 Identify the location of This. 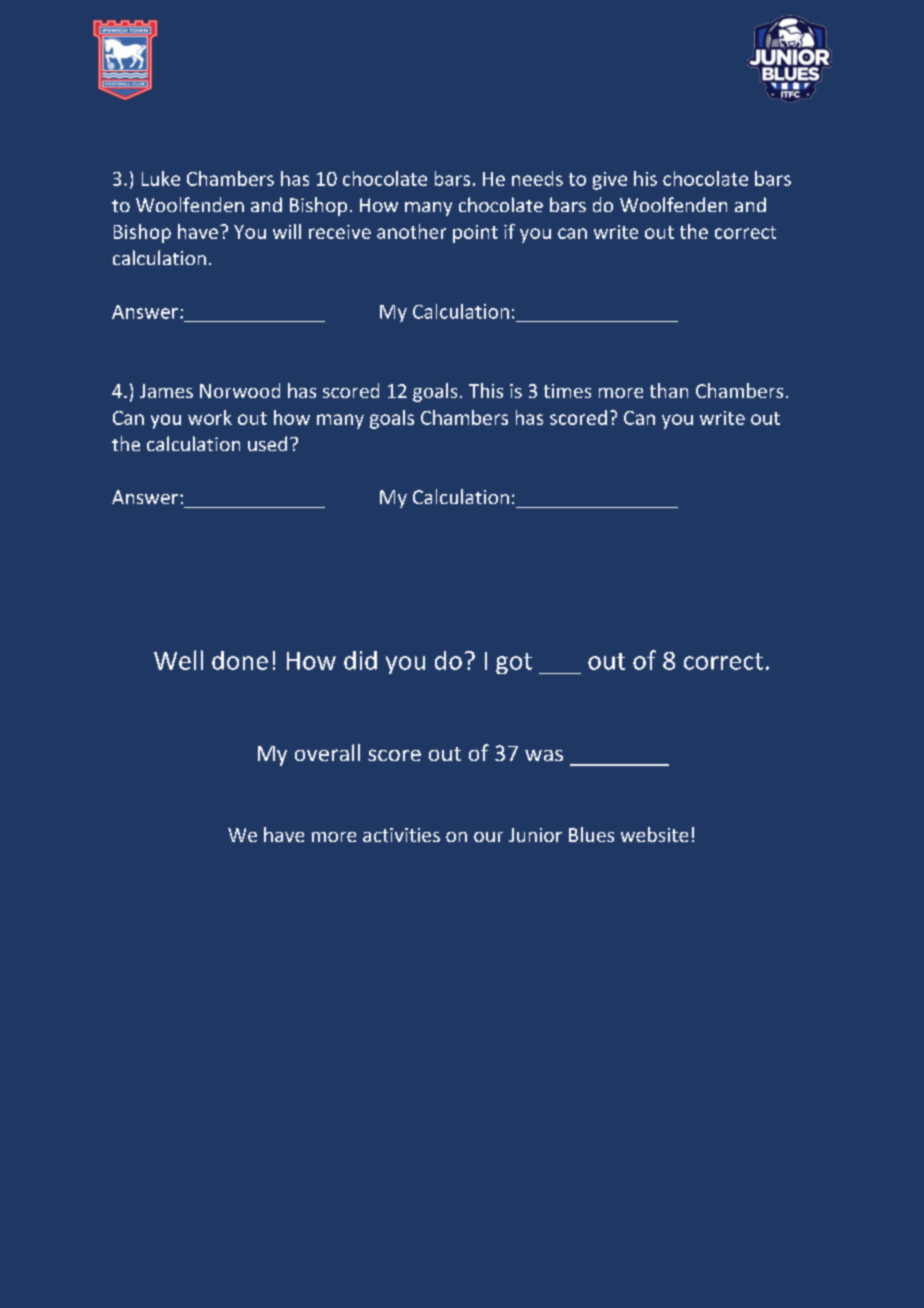
(486, 390).
